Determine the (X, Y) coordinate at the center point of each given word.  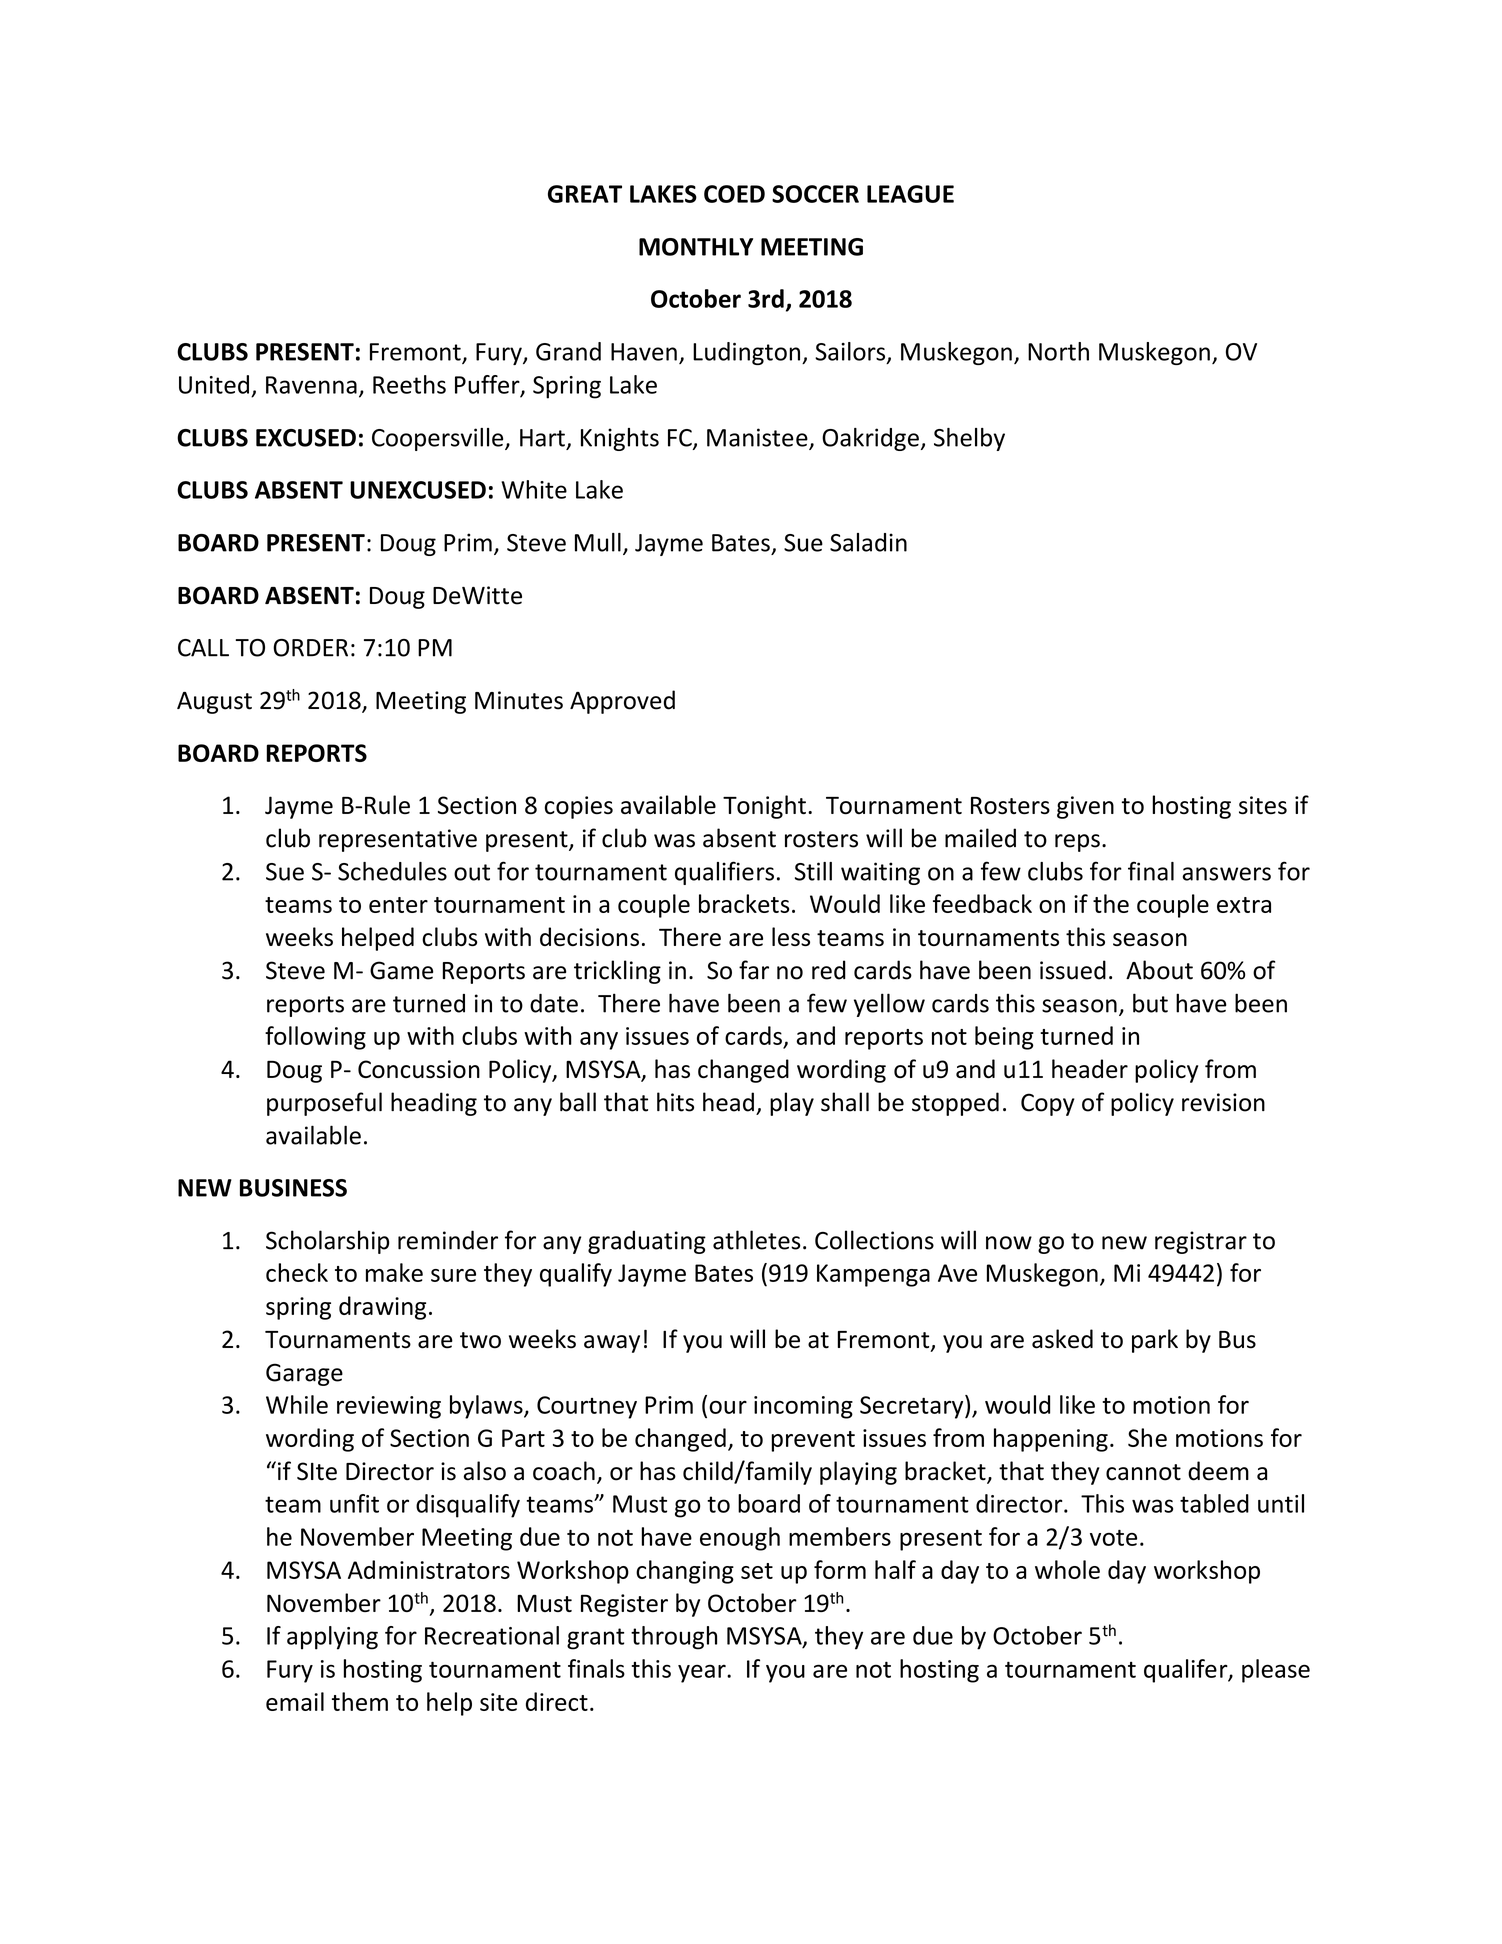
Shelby (969, 439)
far (754, 970)
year (703, 1673)
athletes (757, 1240)
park (1155, 1341)
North (1058, 351)
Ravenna (311, 385)
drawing (382, 1308)
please (1276, 1671)
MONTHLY (696, 247)
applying (332, 1638)
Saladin (868, 542)
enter (398, 905)
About (1159, 970)
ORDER (310, 648)
